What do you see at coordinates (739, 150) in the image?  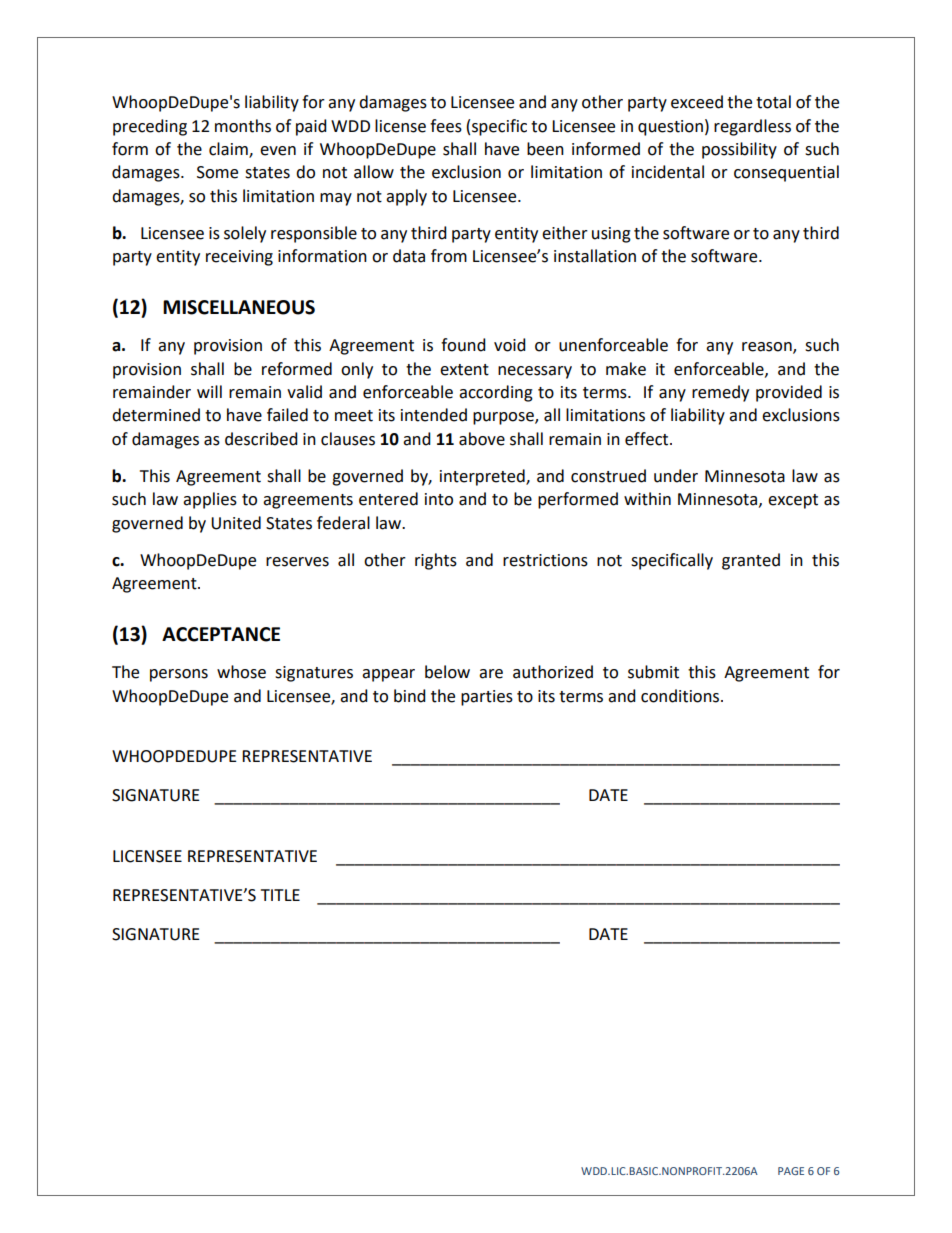 I see `possibility` at bounding box center [739, 150].
